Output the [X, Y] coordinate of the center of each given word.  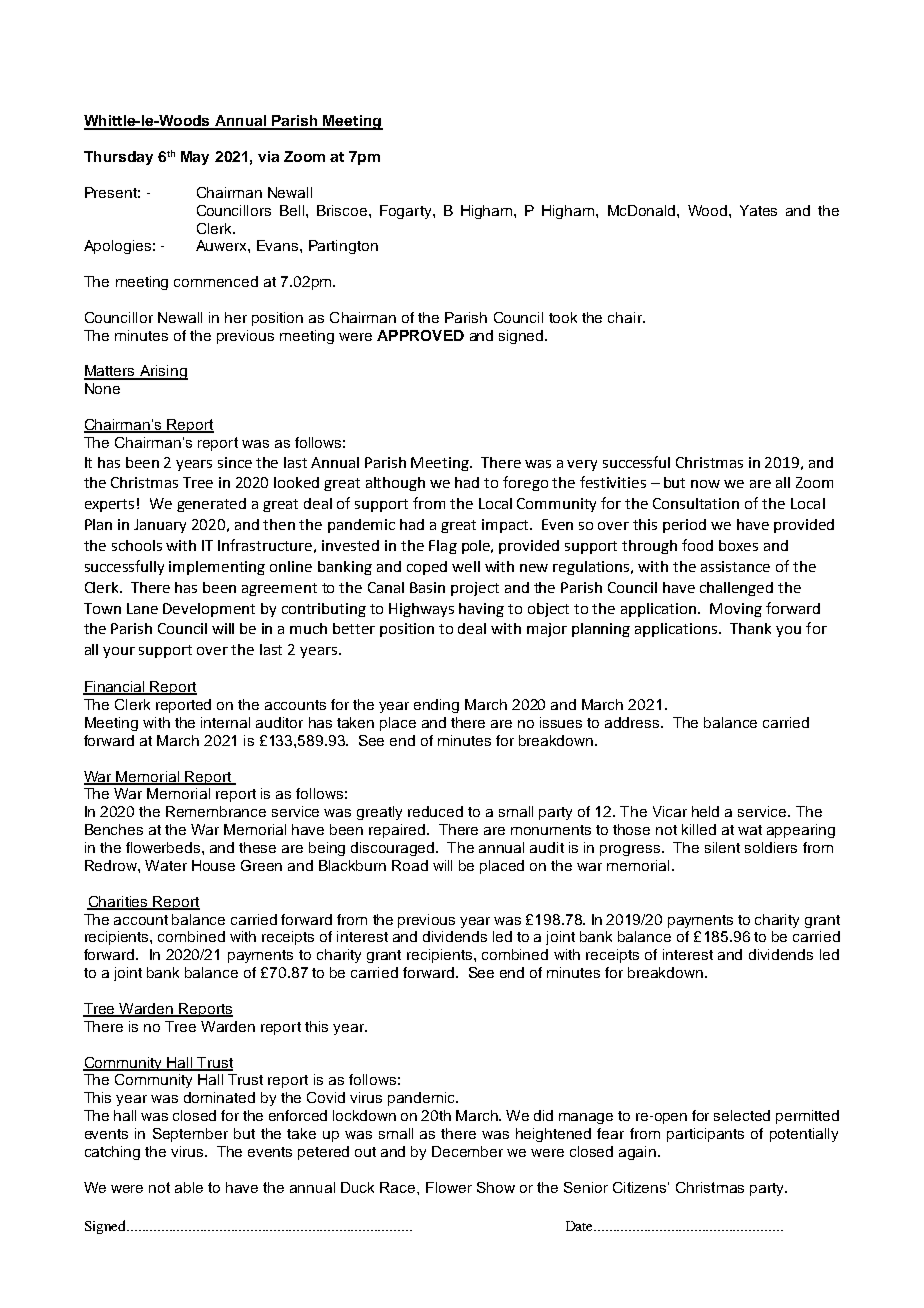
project [475, 589]
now [705, 484]
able [189, 1187]
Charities [119, 902]
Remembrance [216, 811]
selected [742, 1115]
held [705, 811]
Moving [736, 610]
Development [209, 610]
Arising [163, 372]
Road [410, 865]
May [195, 158]
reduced [435, 811]
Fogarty [407, 212]
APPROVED [420, 335]
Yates [758, 210]
